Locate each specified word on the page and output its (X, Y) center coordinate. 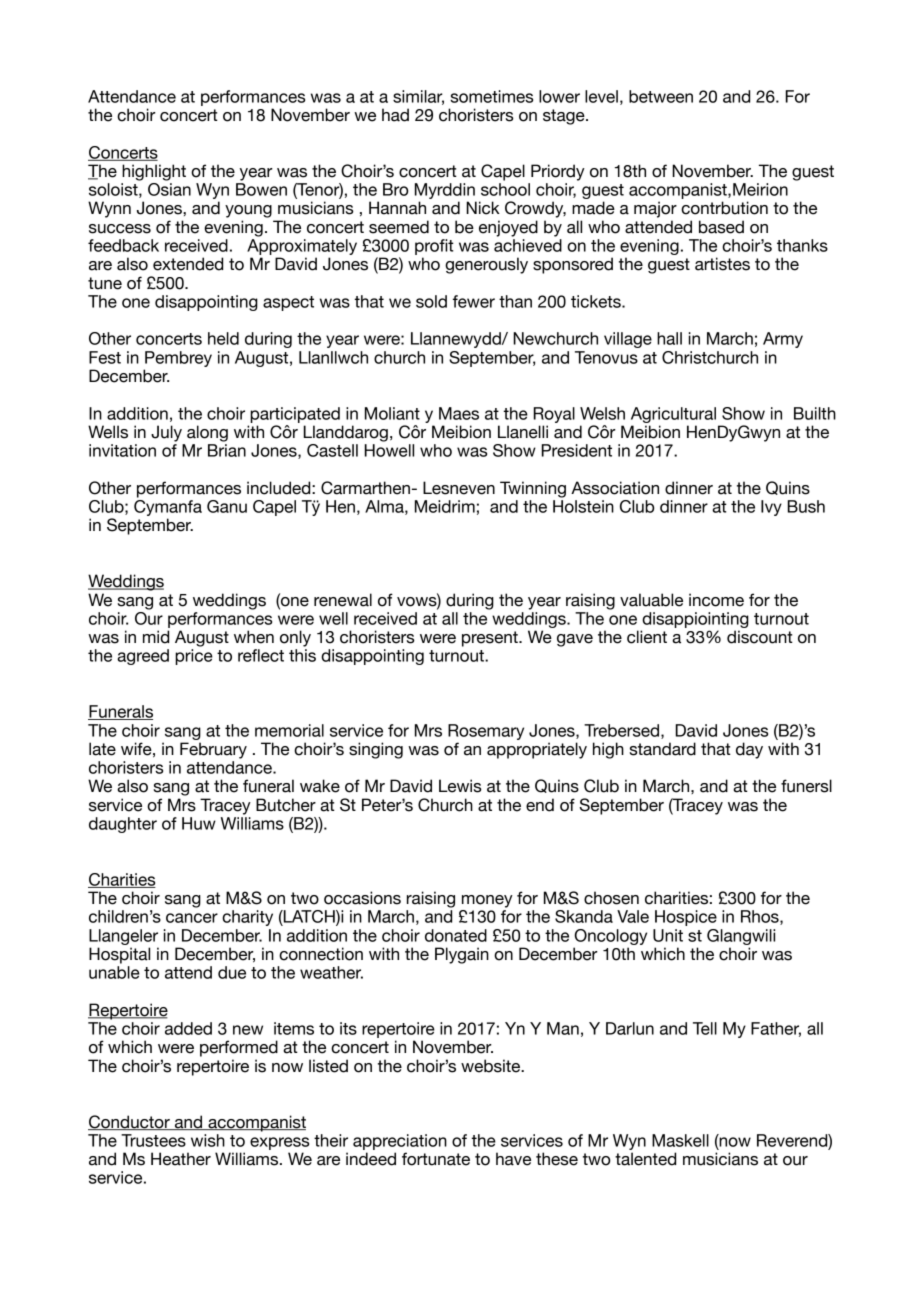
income (716, 600)
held (223, 338)
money (487, 901)
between (661, 96)
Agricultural (673, 415)
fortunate (436, 1159)
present (491, 639)
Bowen (261, 189)
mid (156, 637)
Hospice (686, 918)
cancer (192, 918)
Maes (459, 413)
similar (418, 97)
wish (208, 1140)
